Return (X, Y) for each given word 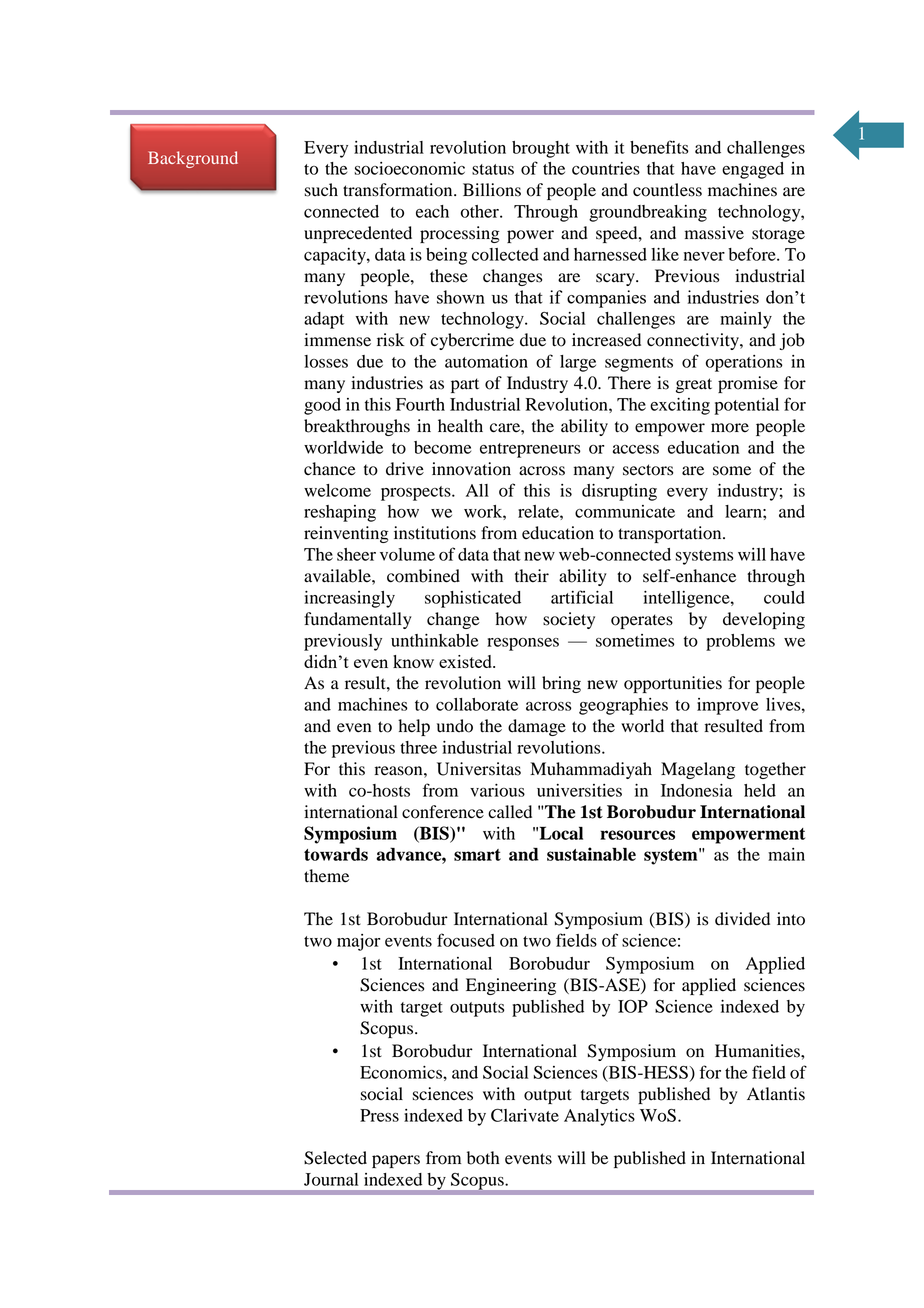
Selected (335, 1158)
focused (466, 940)
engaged (753, 170)
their (532, 576)
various (497, 790)
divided (742, 919)
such (321, 190)
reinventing (346, 534)
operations (744, 363)
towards (336, 854)
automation (486, 361)
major (358, 942)
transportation (671, 534)
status (493, 169)
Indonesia (696, 790)
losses (326, 361)
